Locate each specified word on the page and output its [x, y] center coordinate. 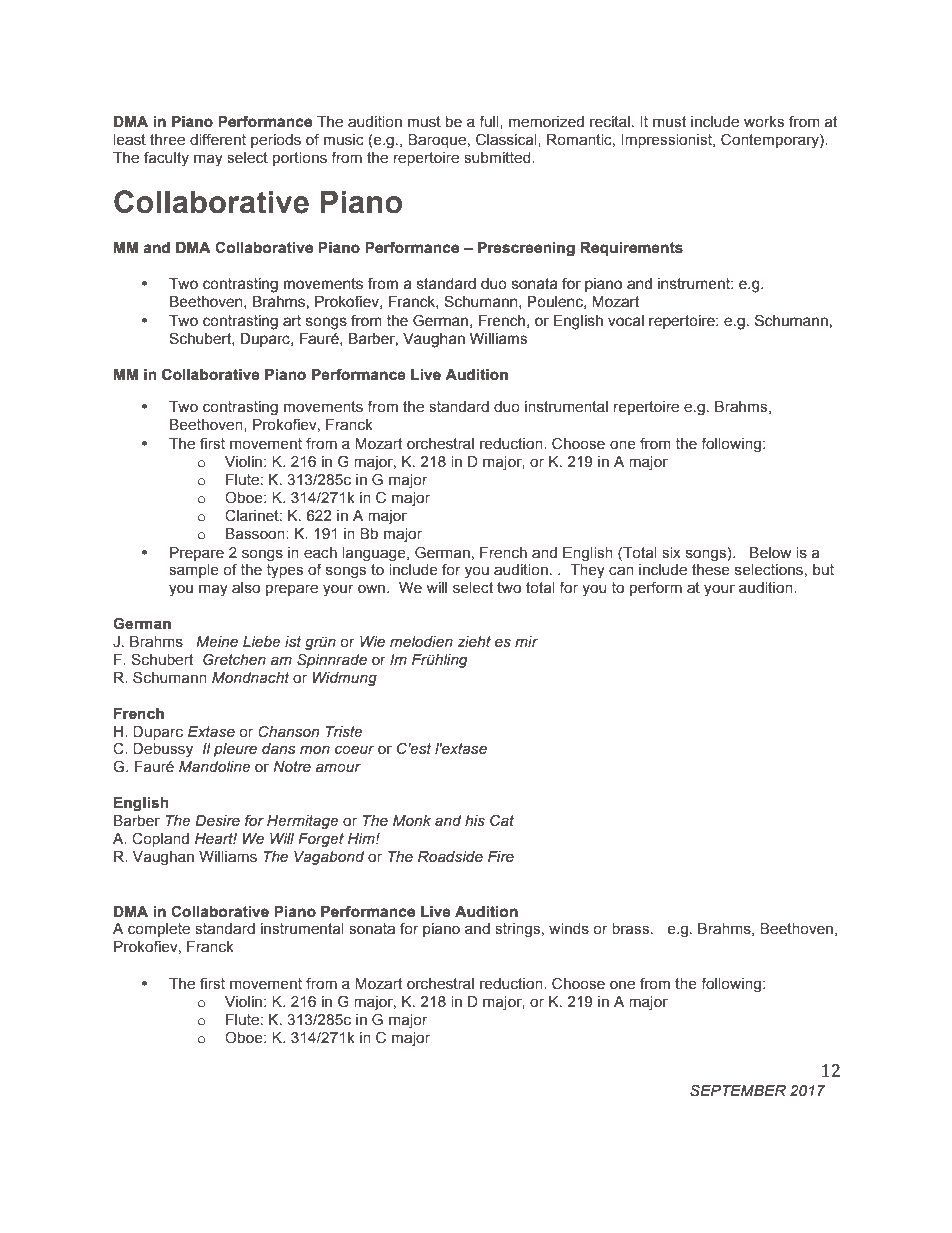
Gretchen [234, 659]
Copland [160, 839]
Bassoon [256, 534]
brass [632, 929]
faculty [166, 159]
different [218, 139]
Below [770, 553]
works [764, 122]
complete [159, 930]
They [587, 571]
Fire [501, 857]
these [711, 570]
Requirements [631, 249]
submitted [498, 158]
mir [526, 641]
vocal [626, 321]
